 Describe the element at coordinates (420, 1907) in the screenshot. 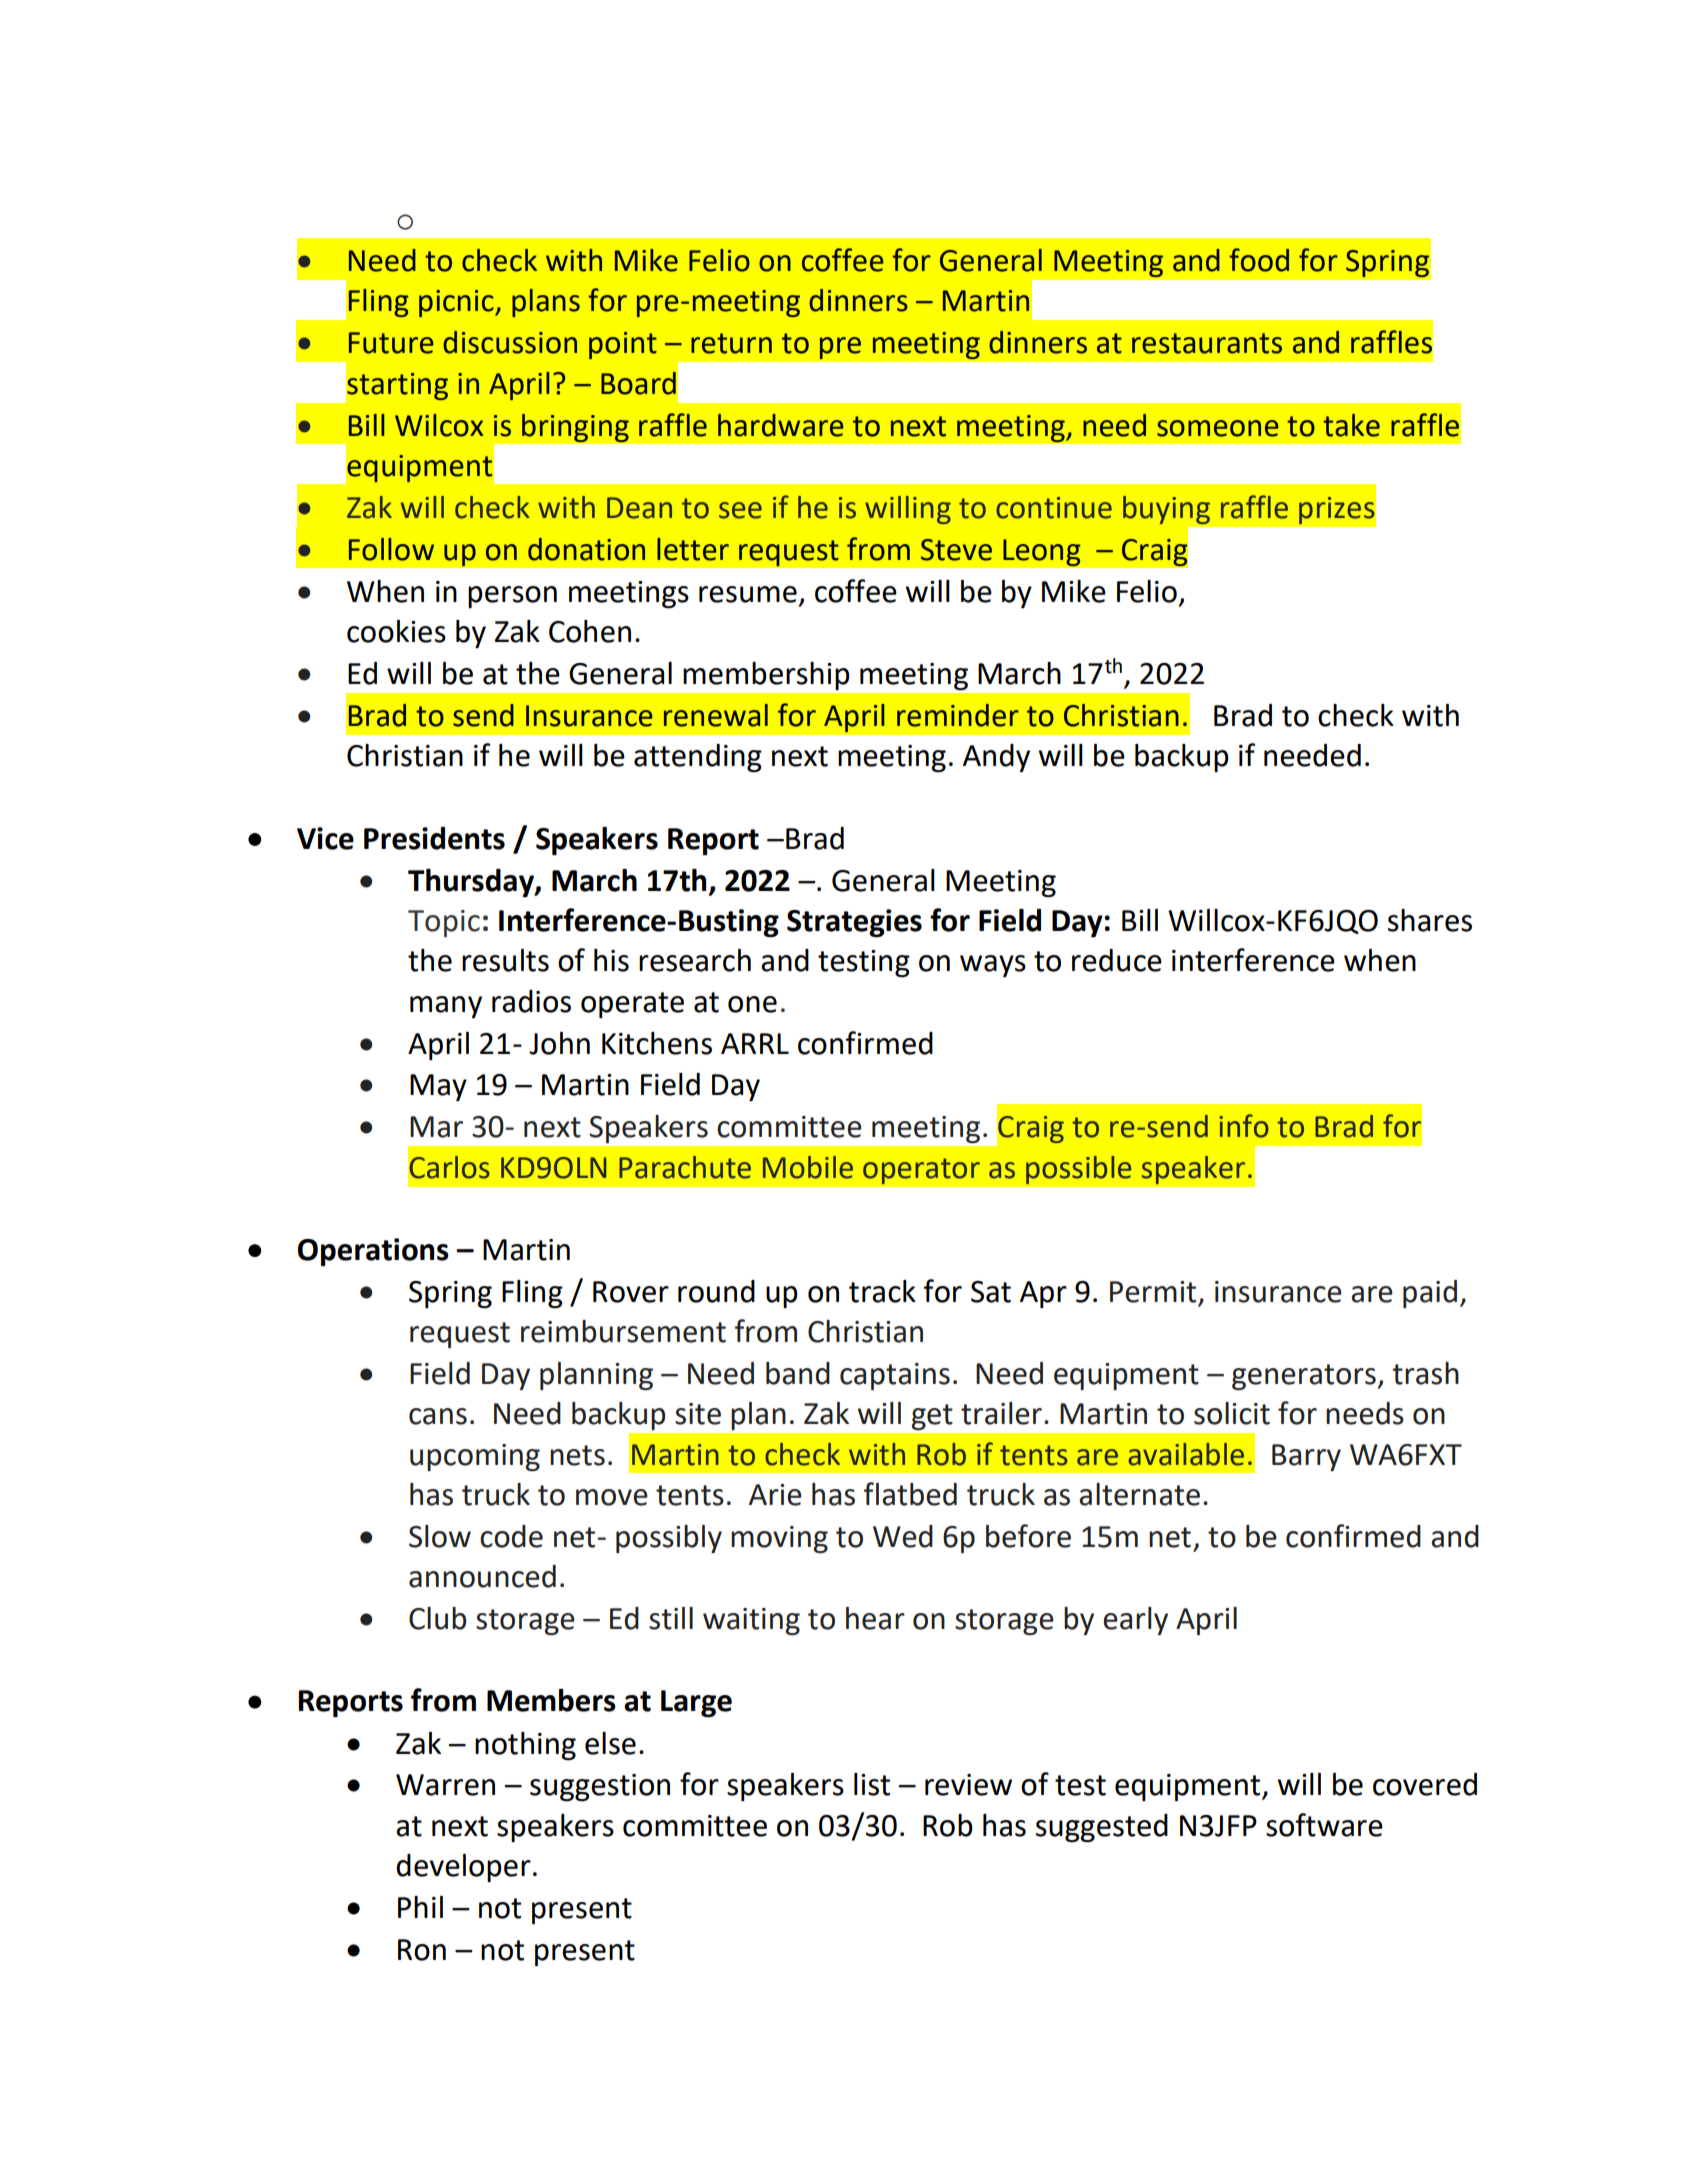

I see `Phil` at that location.
